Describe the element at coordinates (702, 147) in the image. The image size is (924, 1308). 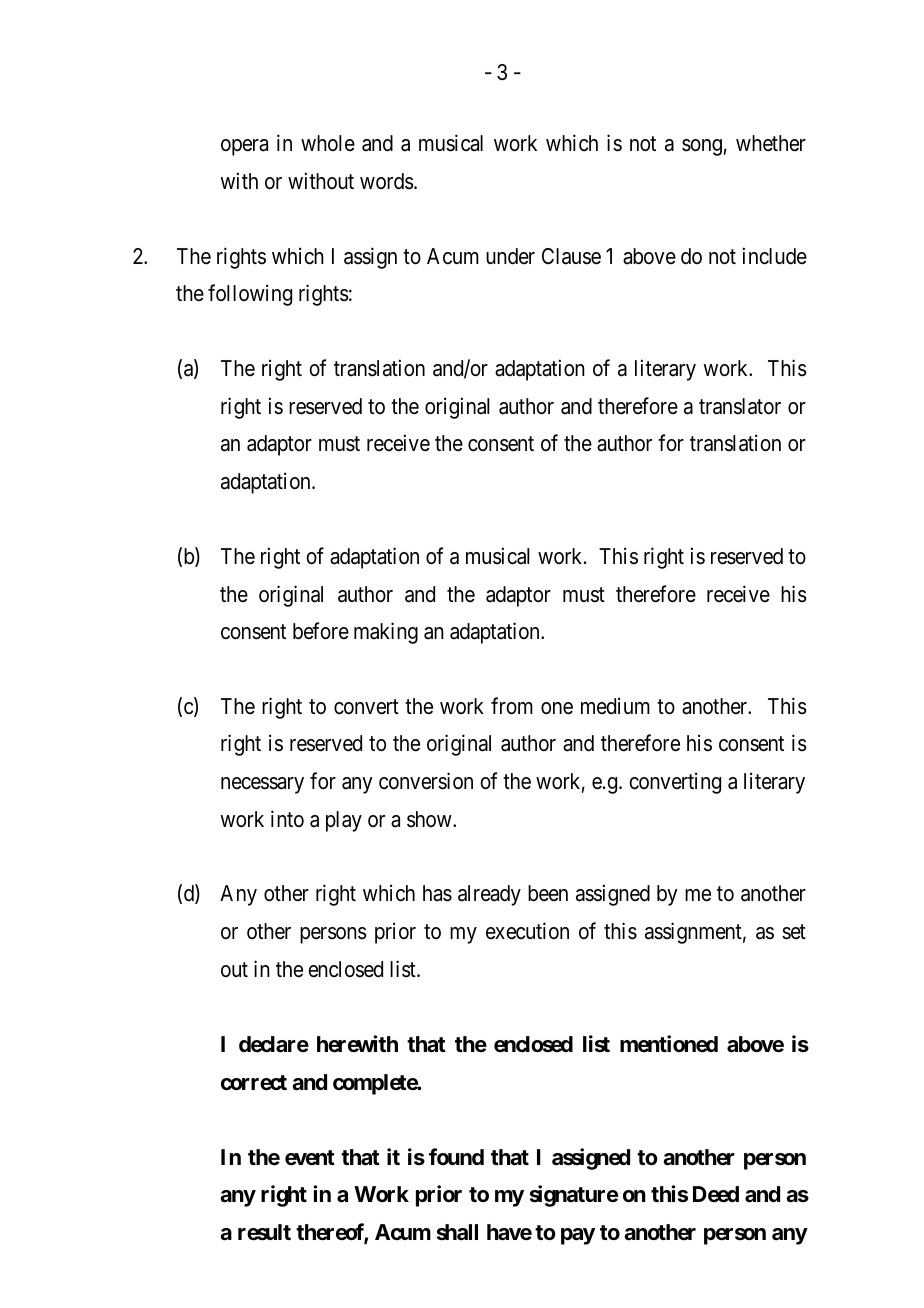
I see `song` at that location.
